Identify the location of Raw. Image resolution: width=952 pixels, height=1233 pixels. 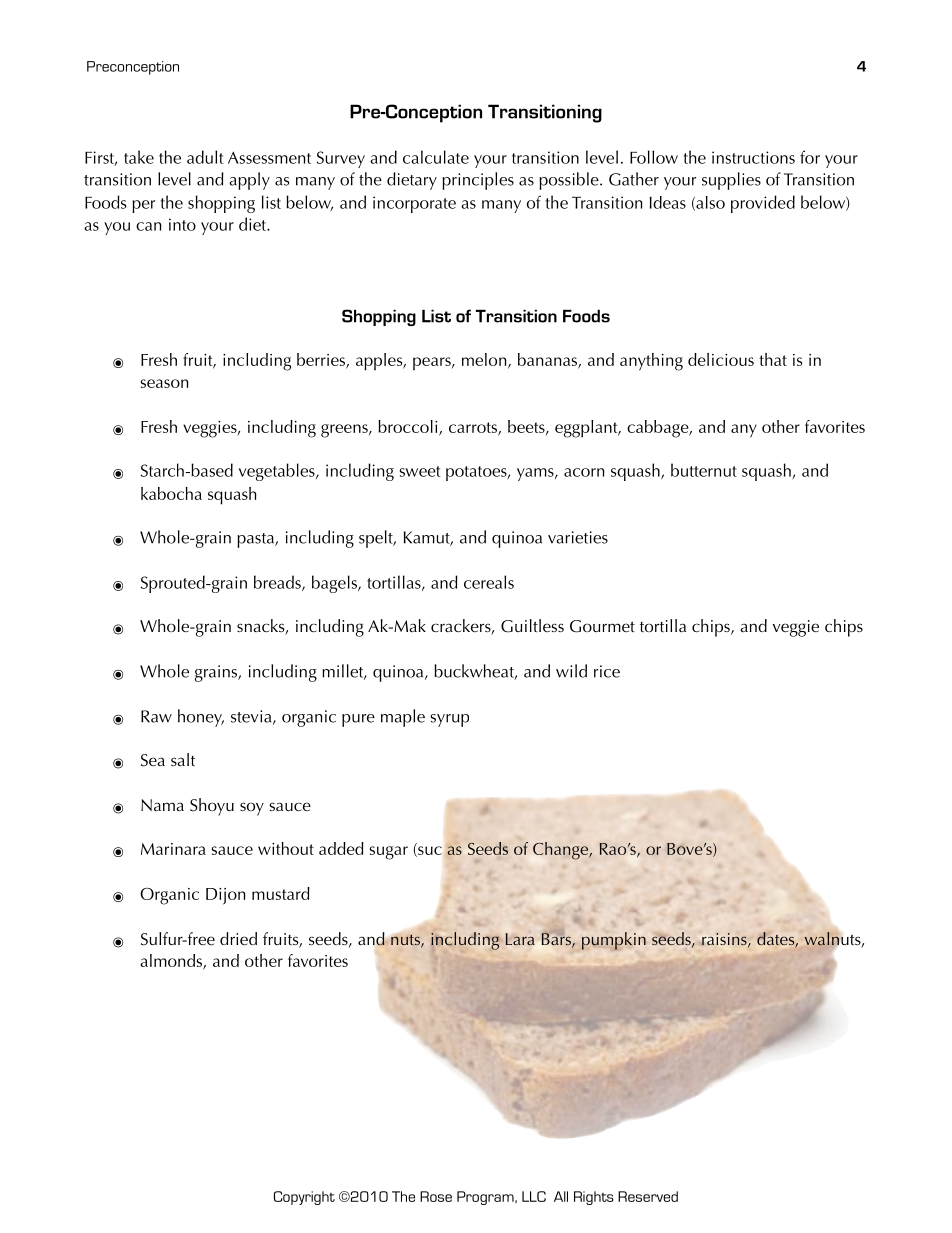
(156, 716).
